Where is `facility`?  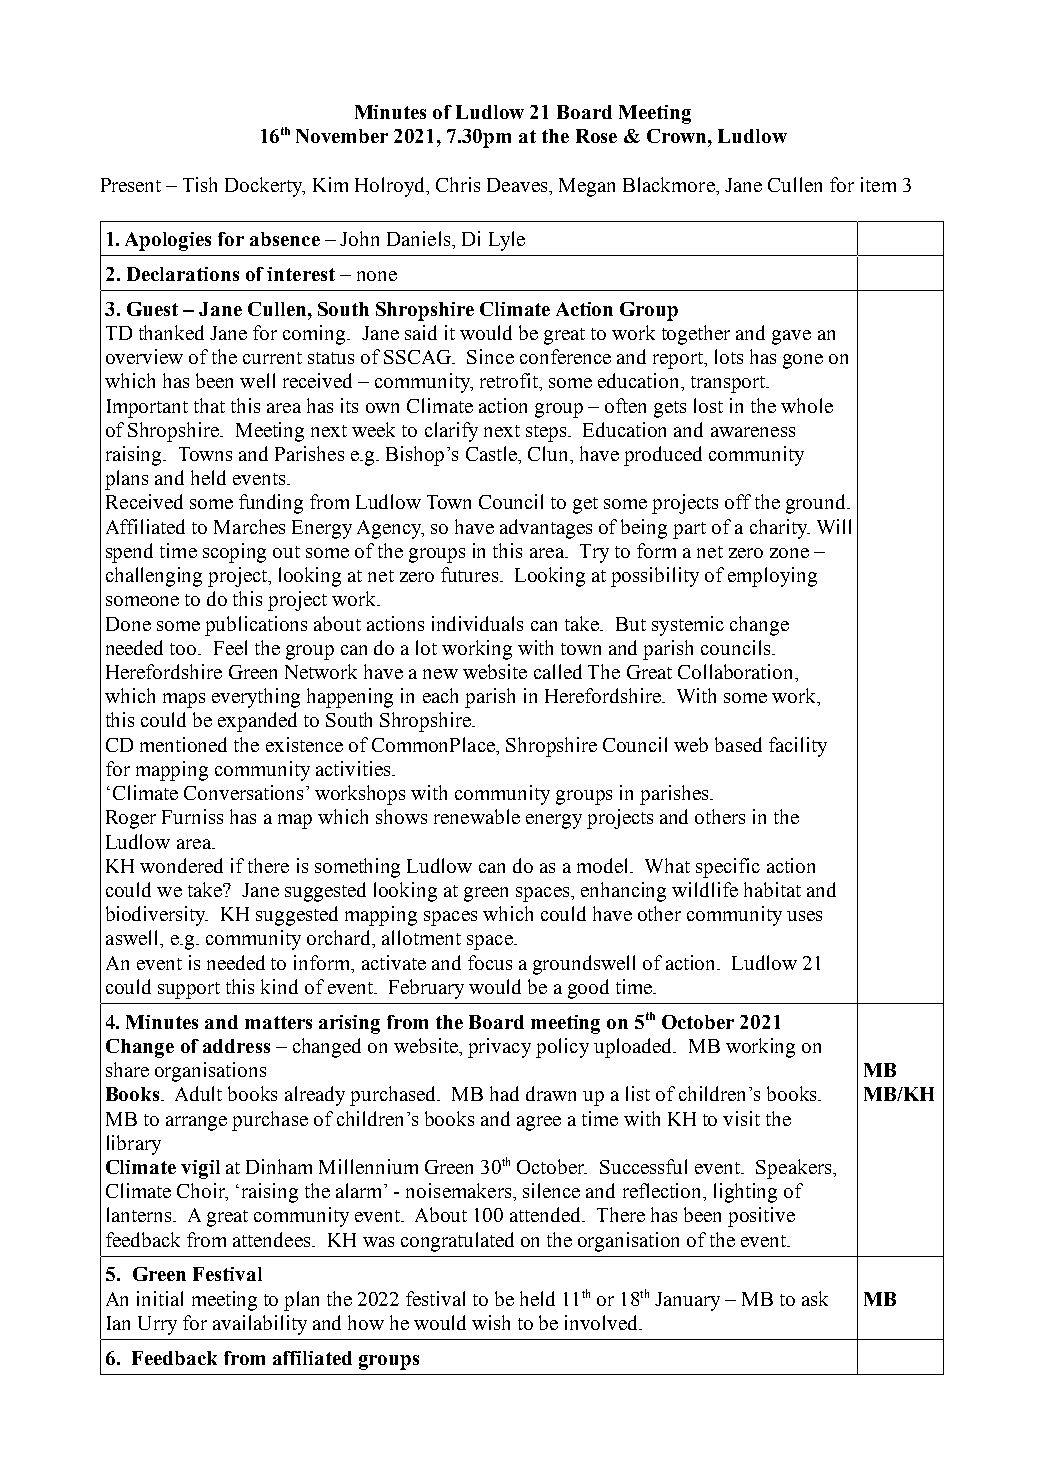 facility is located at coordinates (798, 747).
